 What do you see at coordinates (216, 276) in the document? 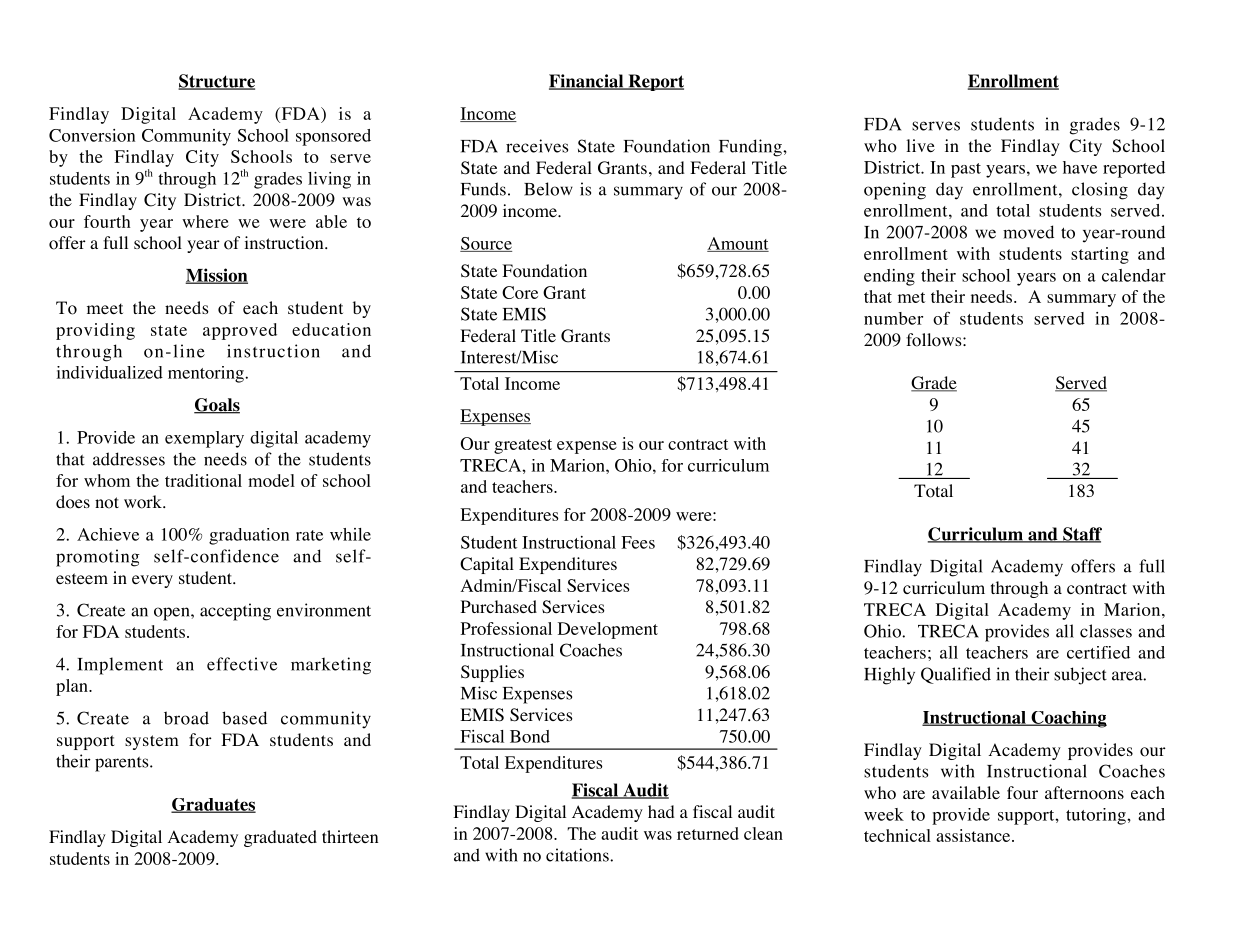
I see `Mission` at bounding box center [216, 276].
